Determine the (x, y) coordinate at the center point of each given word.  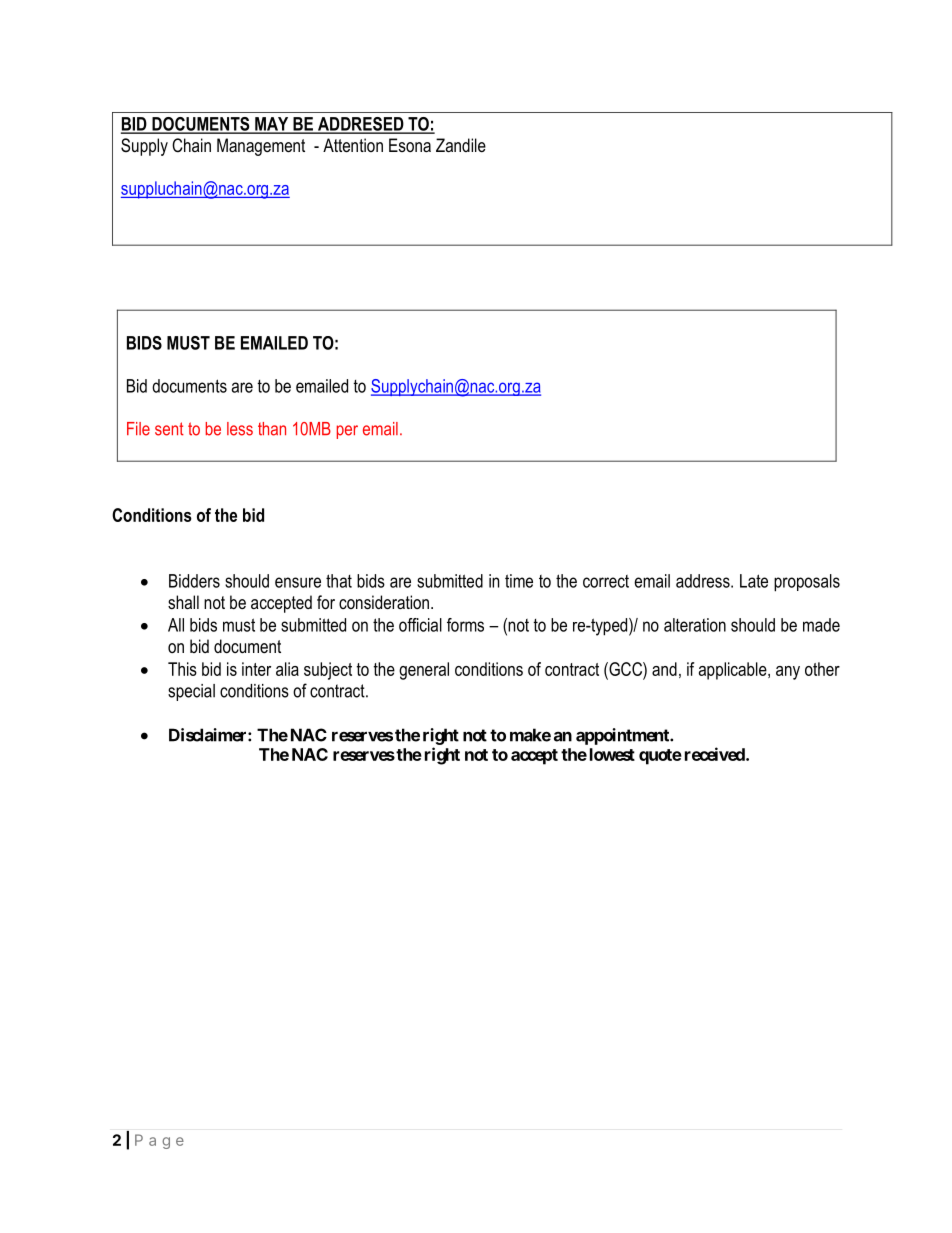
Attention (353, 145)
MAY (272, 125)
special (191, 692)
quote (660, 757)
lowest (612, 754)
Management (261, 147)
